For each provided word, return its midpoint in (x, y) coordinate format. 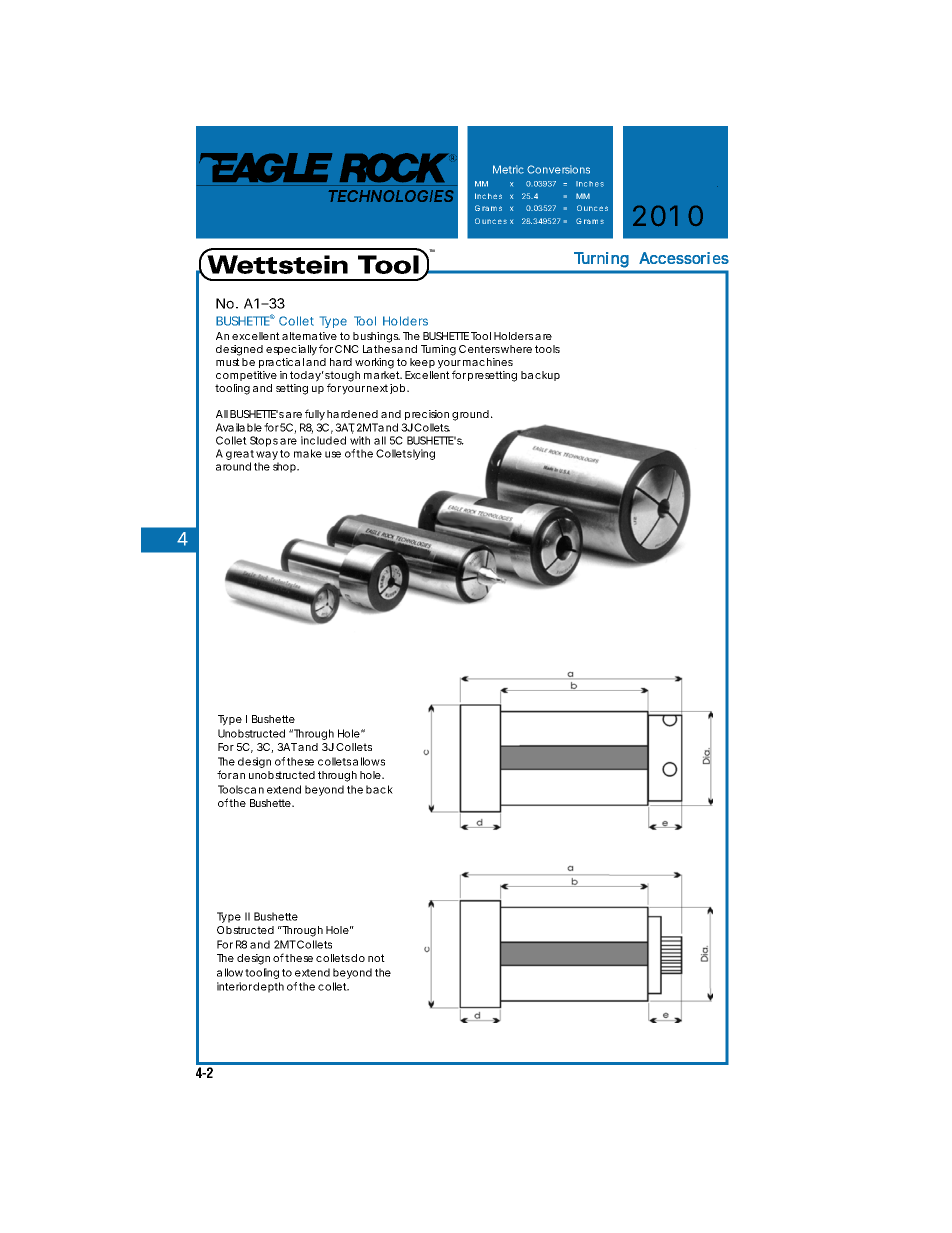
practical (281, 363)
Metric (508, 169)
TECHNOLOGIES (391, 196)
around (233, 466)
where (516, 349)
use (333, 454)
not (376, 958)
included (323, 440)
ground (472, 415)
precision (427, 415)
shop (286, 467)
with (360, 440)
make (308, 453)
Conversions (558, 169)
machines (488, 362)
